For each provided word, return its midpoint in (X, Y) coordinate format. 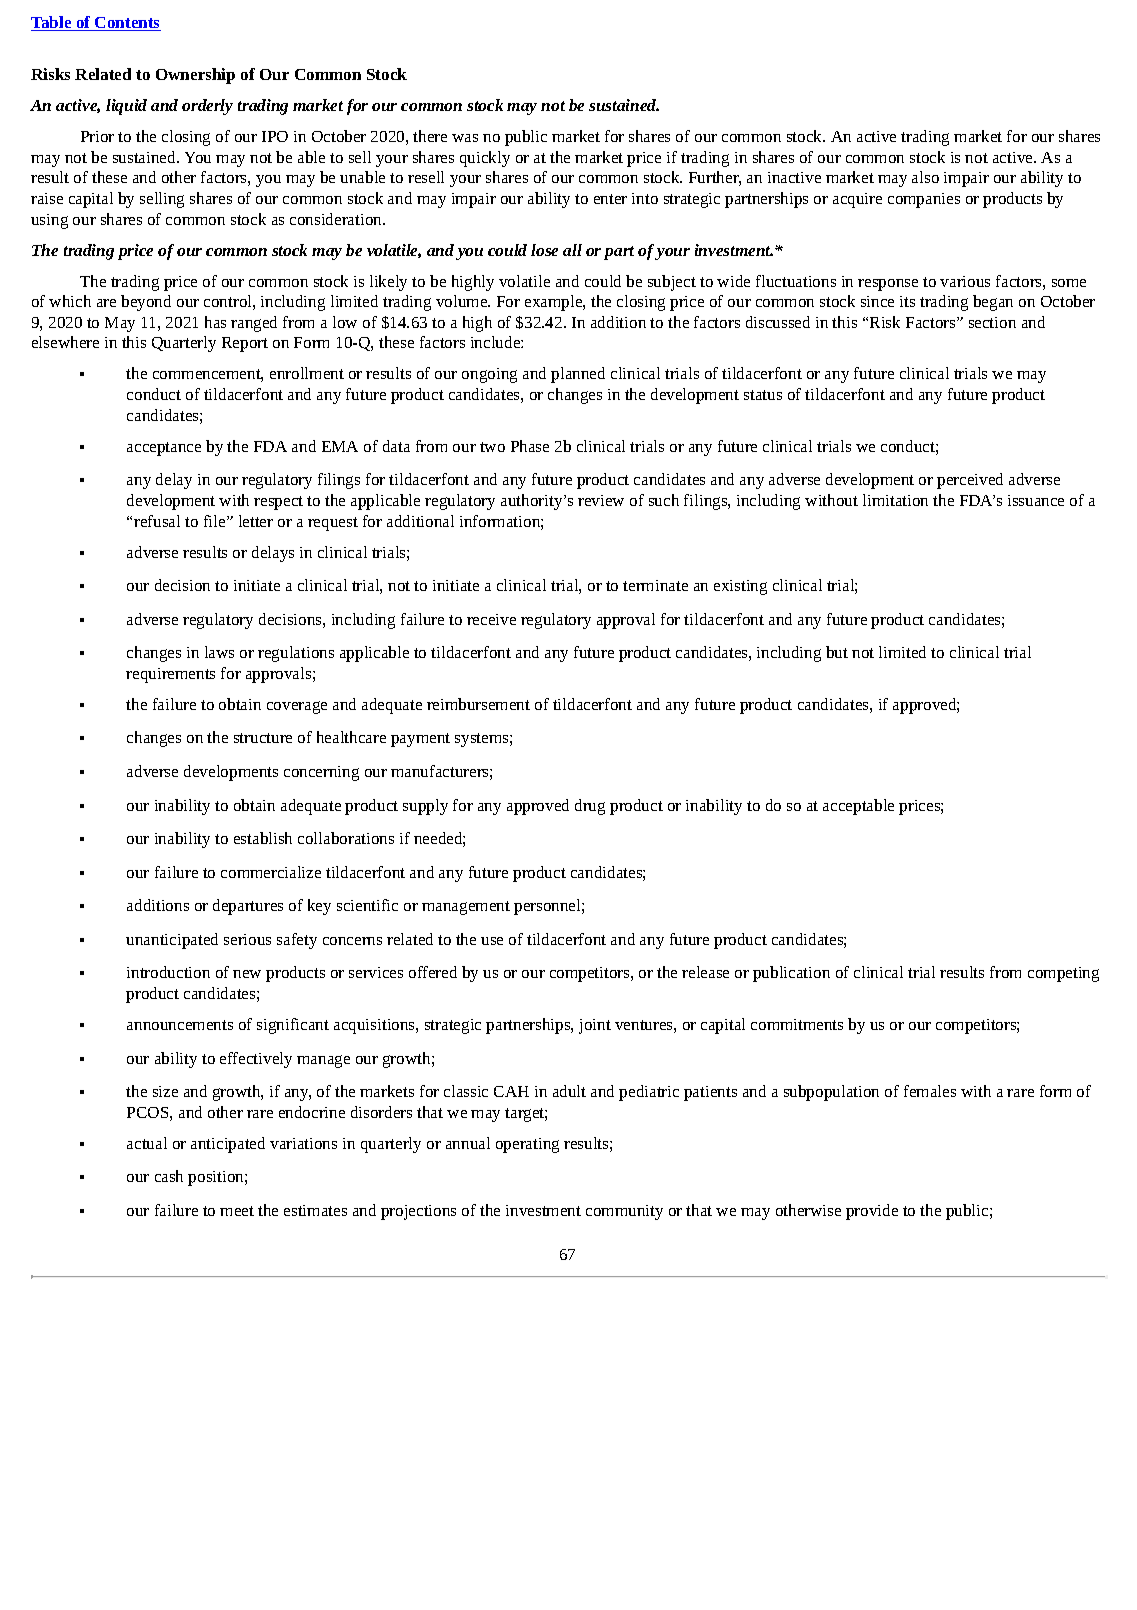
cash (169, 1176)
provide (872, 1212)
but (837, 652)
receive (491, 619)
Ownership (195, 76)
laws (219, 652)
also (925, 177)
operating (527, 1145)
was (465, 138)
